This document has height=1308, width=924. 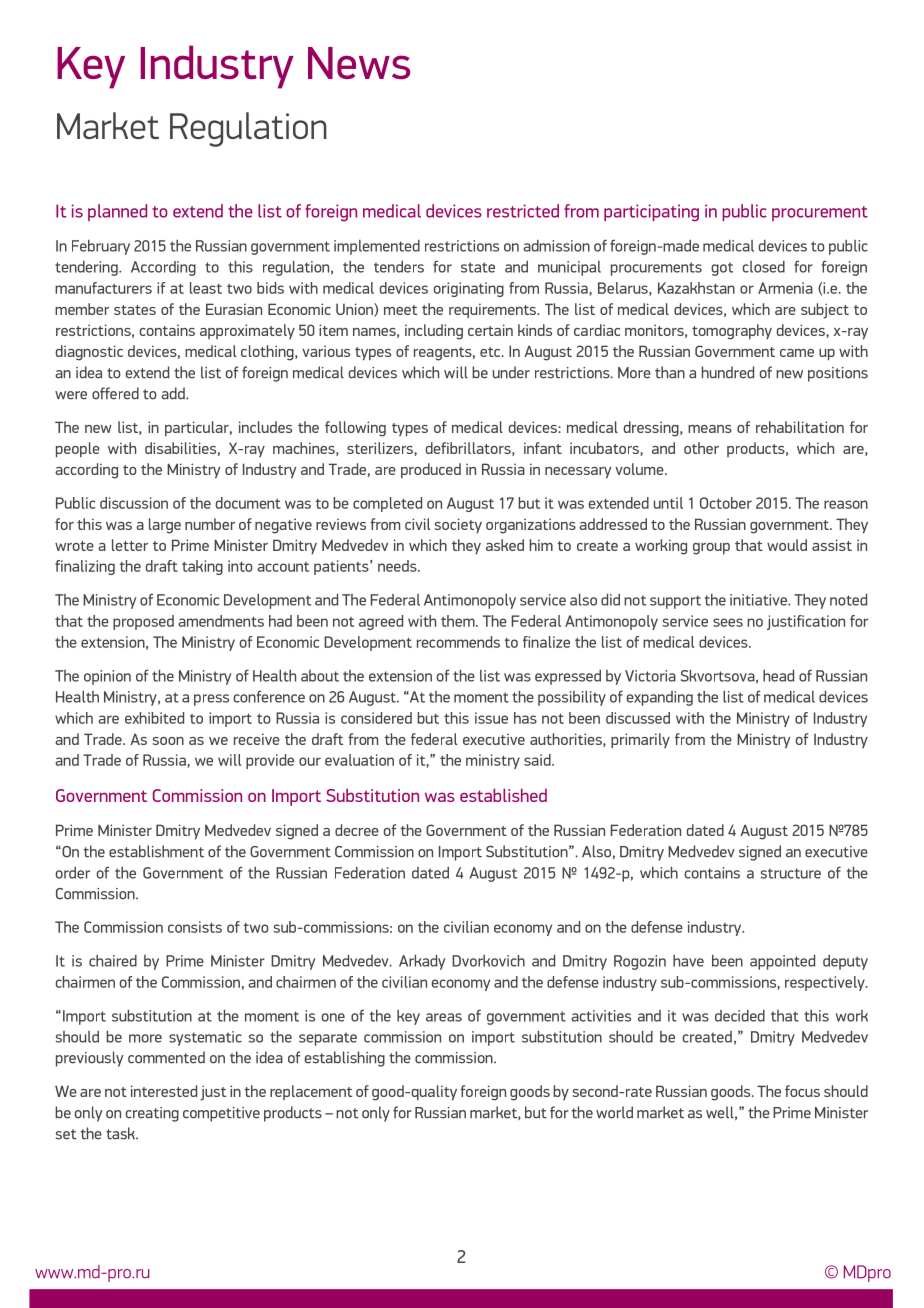 I want to click on consists, so click(x=195, y=927).
